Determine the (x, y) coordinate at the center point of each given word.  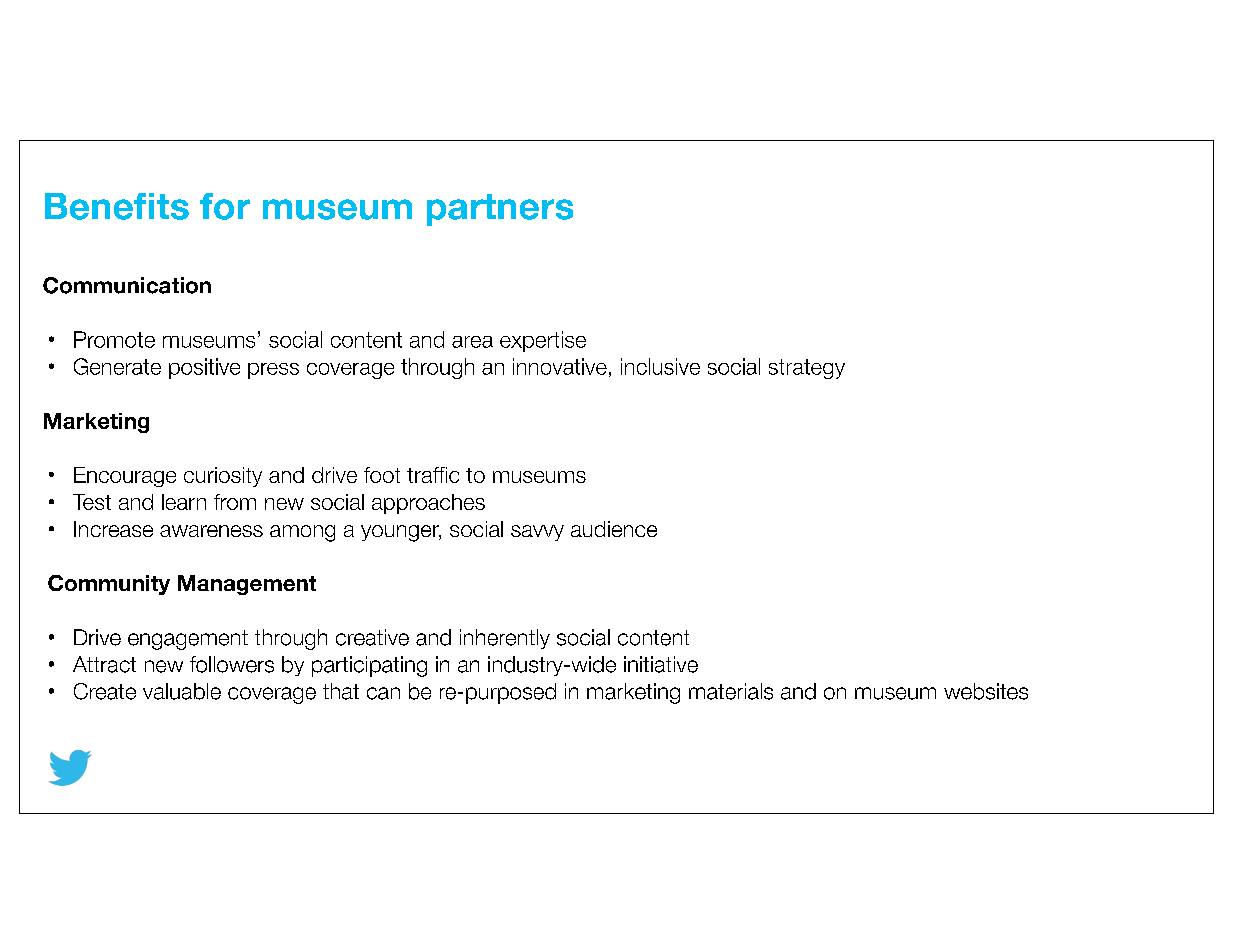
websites (986, 691)
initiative (661, 664)
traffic (433, 475)
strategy (807, 369)
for (225, 206)
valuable (182, 691)
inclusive (660, 366)
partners (500, 210)
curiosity (223, 477)
